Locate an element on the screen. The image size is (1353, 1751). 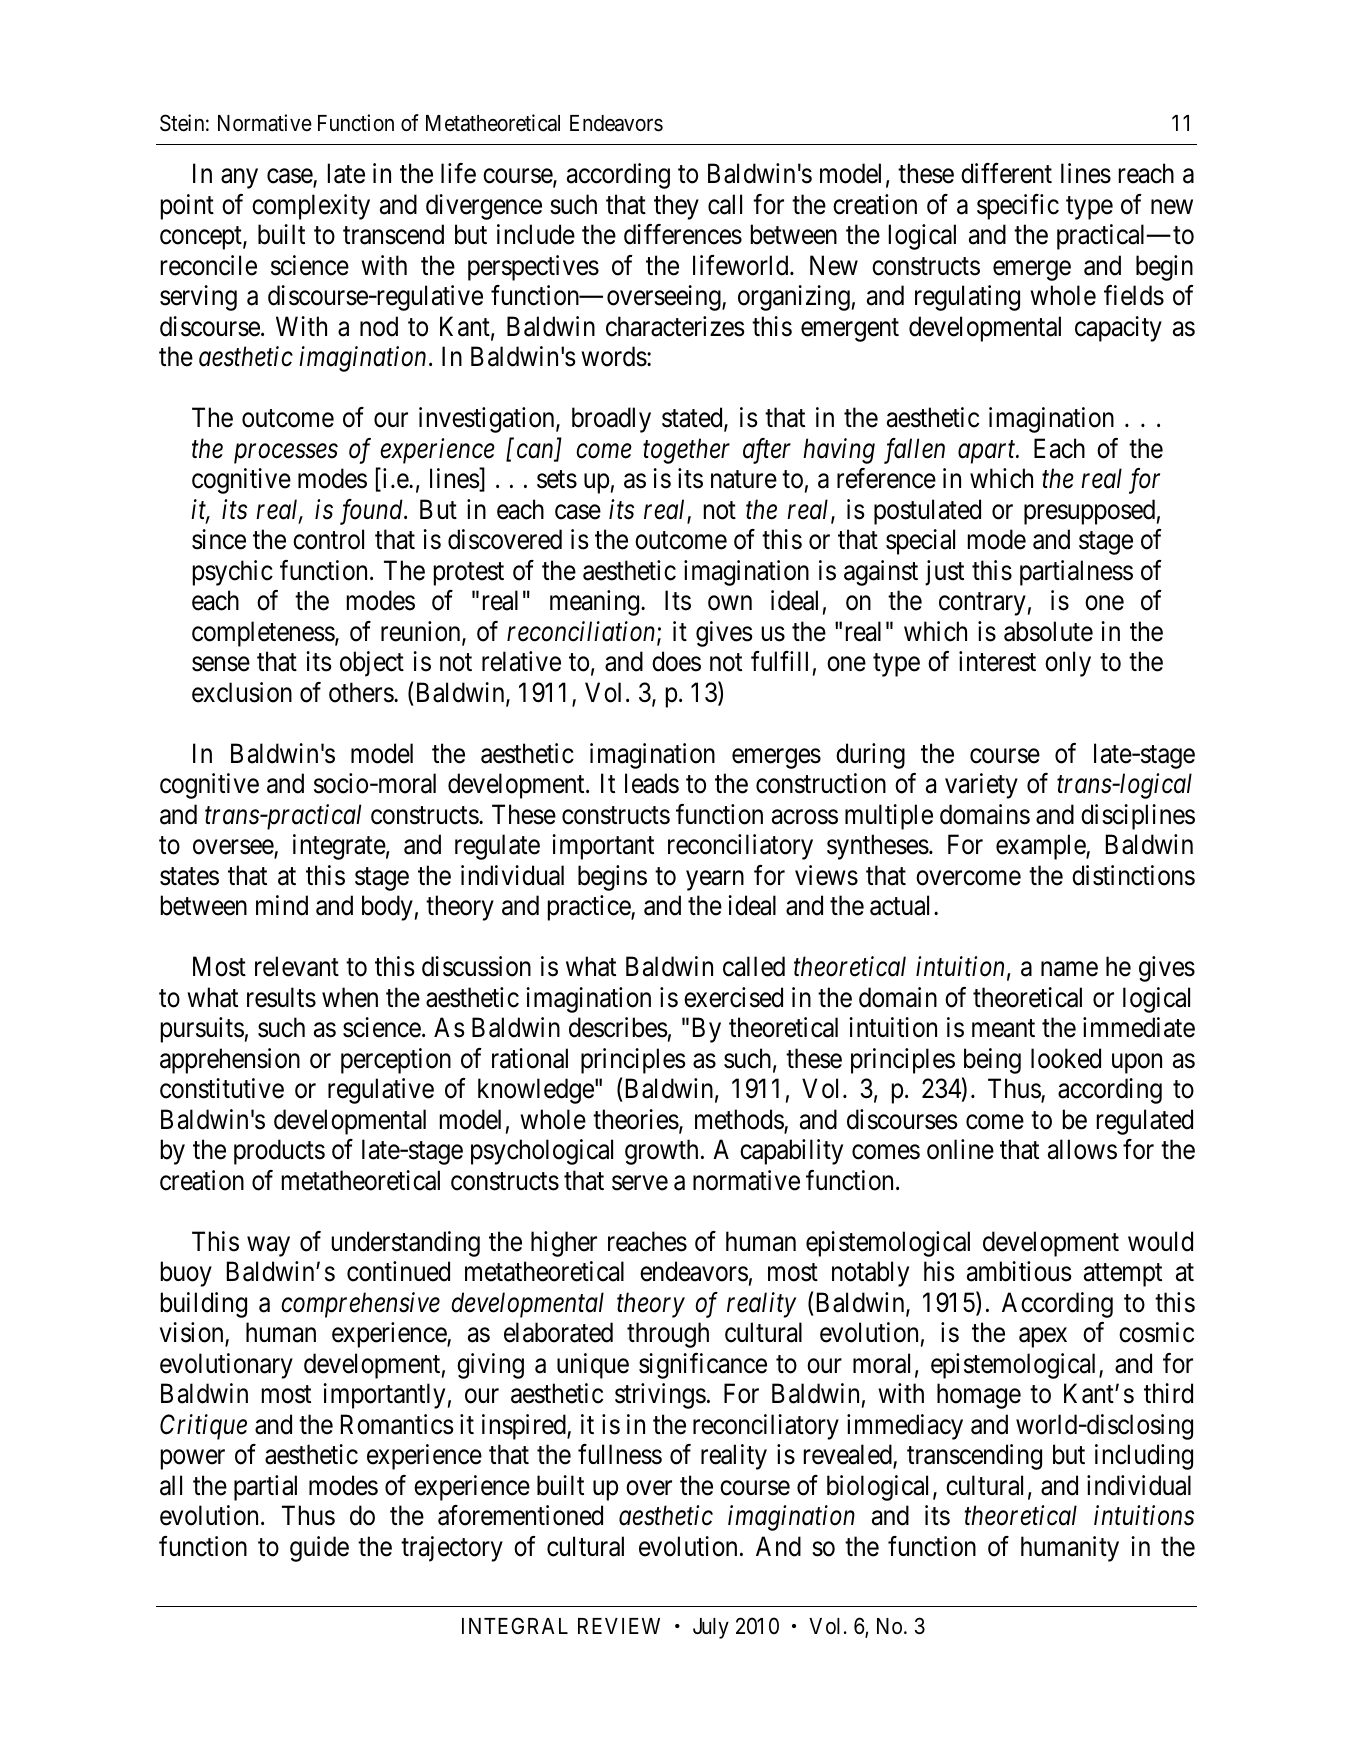
ambitious is located at coordinates (1019, 1271).
